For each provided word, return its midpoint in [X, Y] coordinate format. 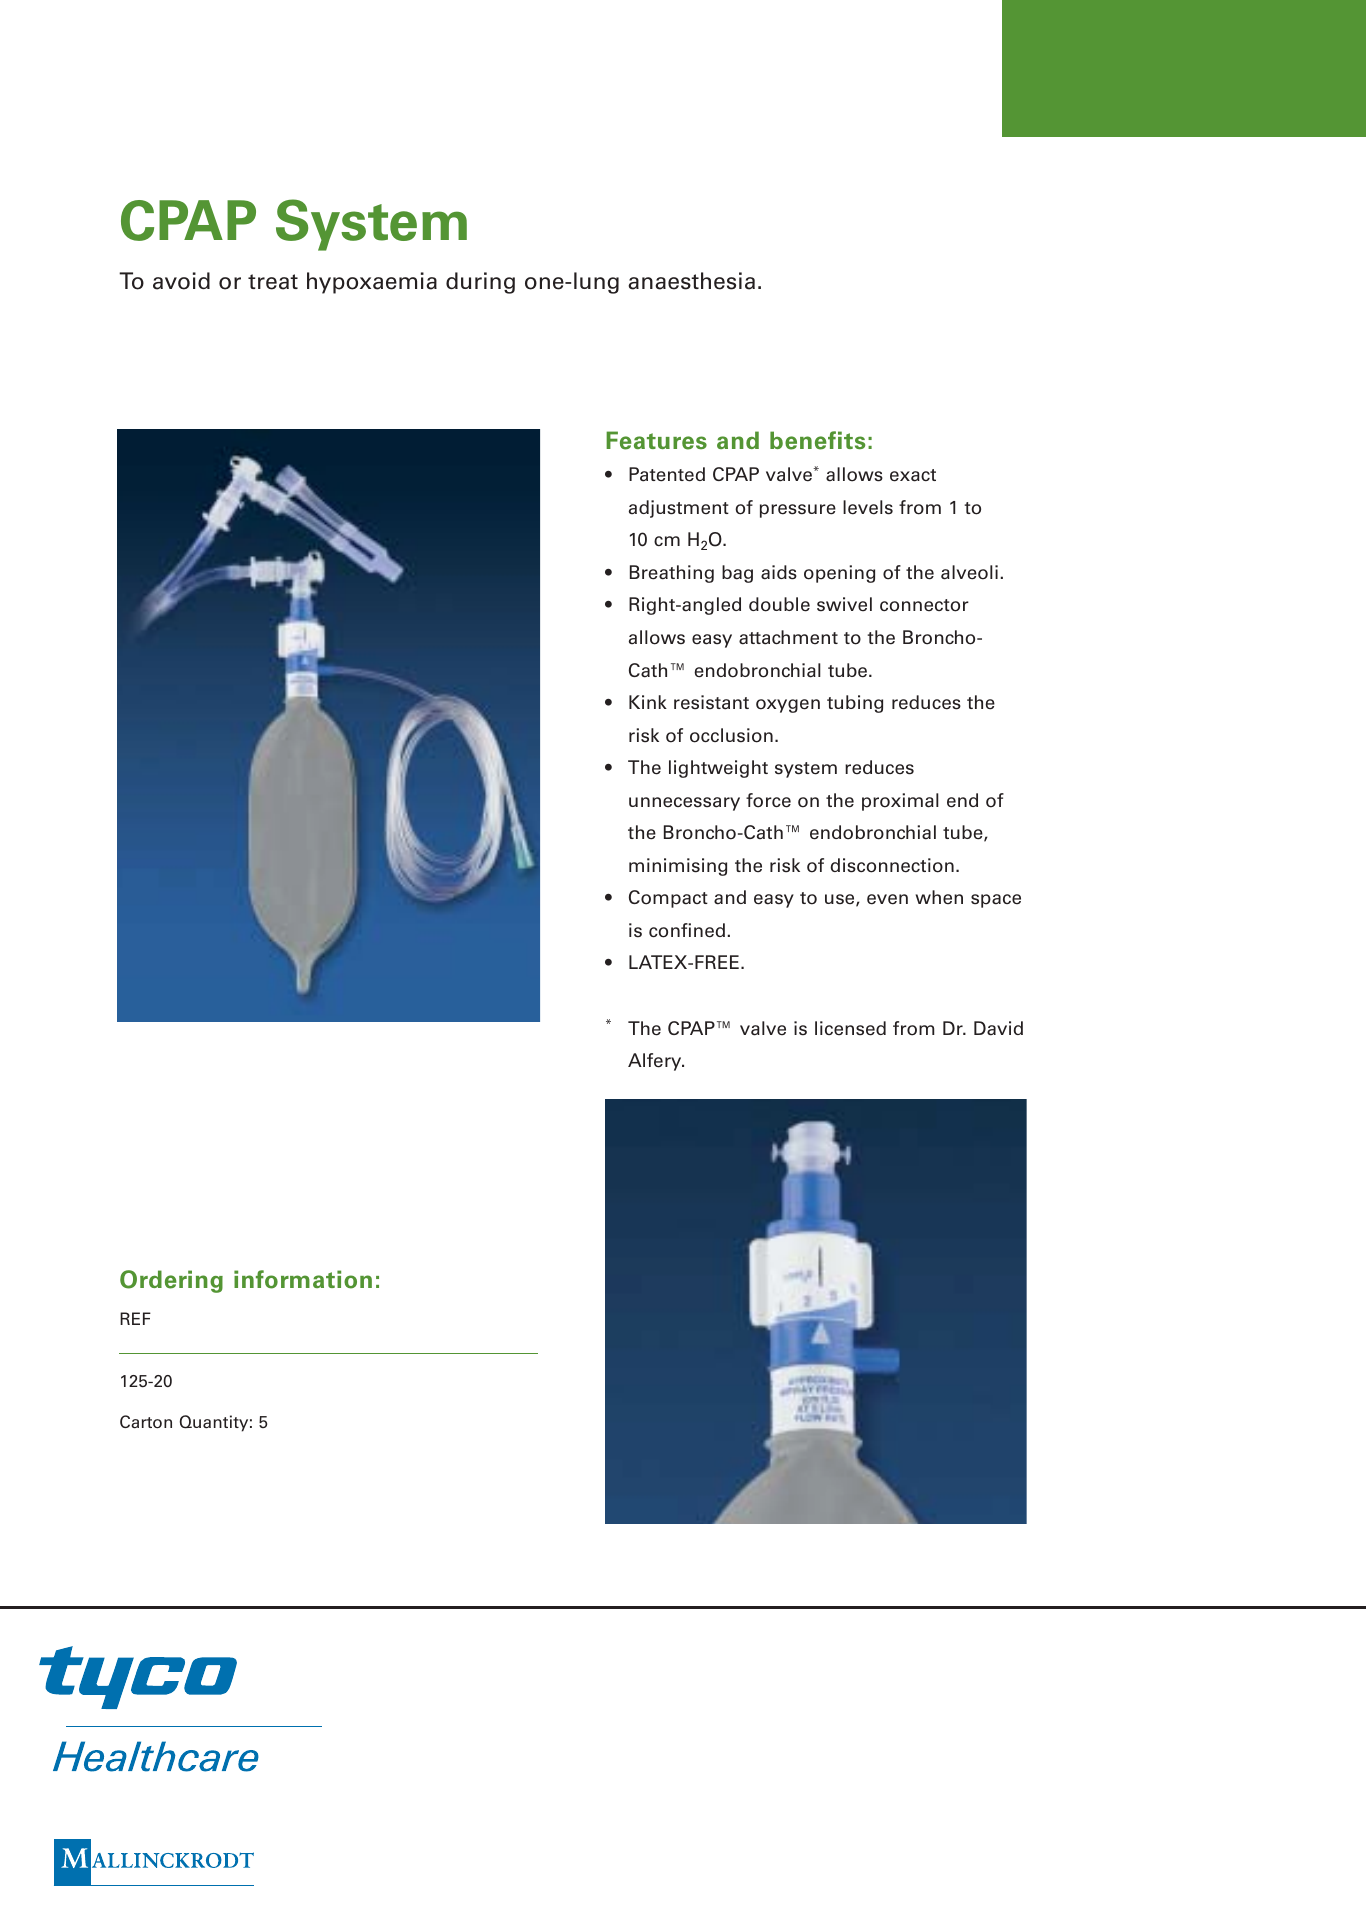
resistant [711, 702]
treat [273, 282]
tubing [855, 704]
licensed [850, 1028]
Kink [648, 702]
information [303, 1279]
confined [687, 930]
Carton [146, 1422]
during [480, 283]
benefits [817, 440]
